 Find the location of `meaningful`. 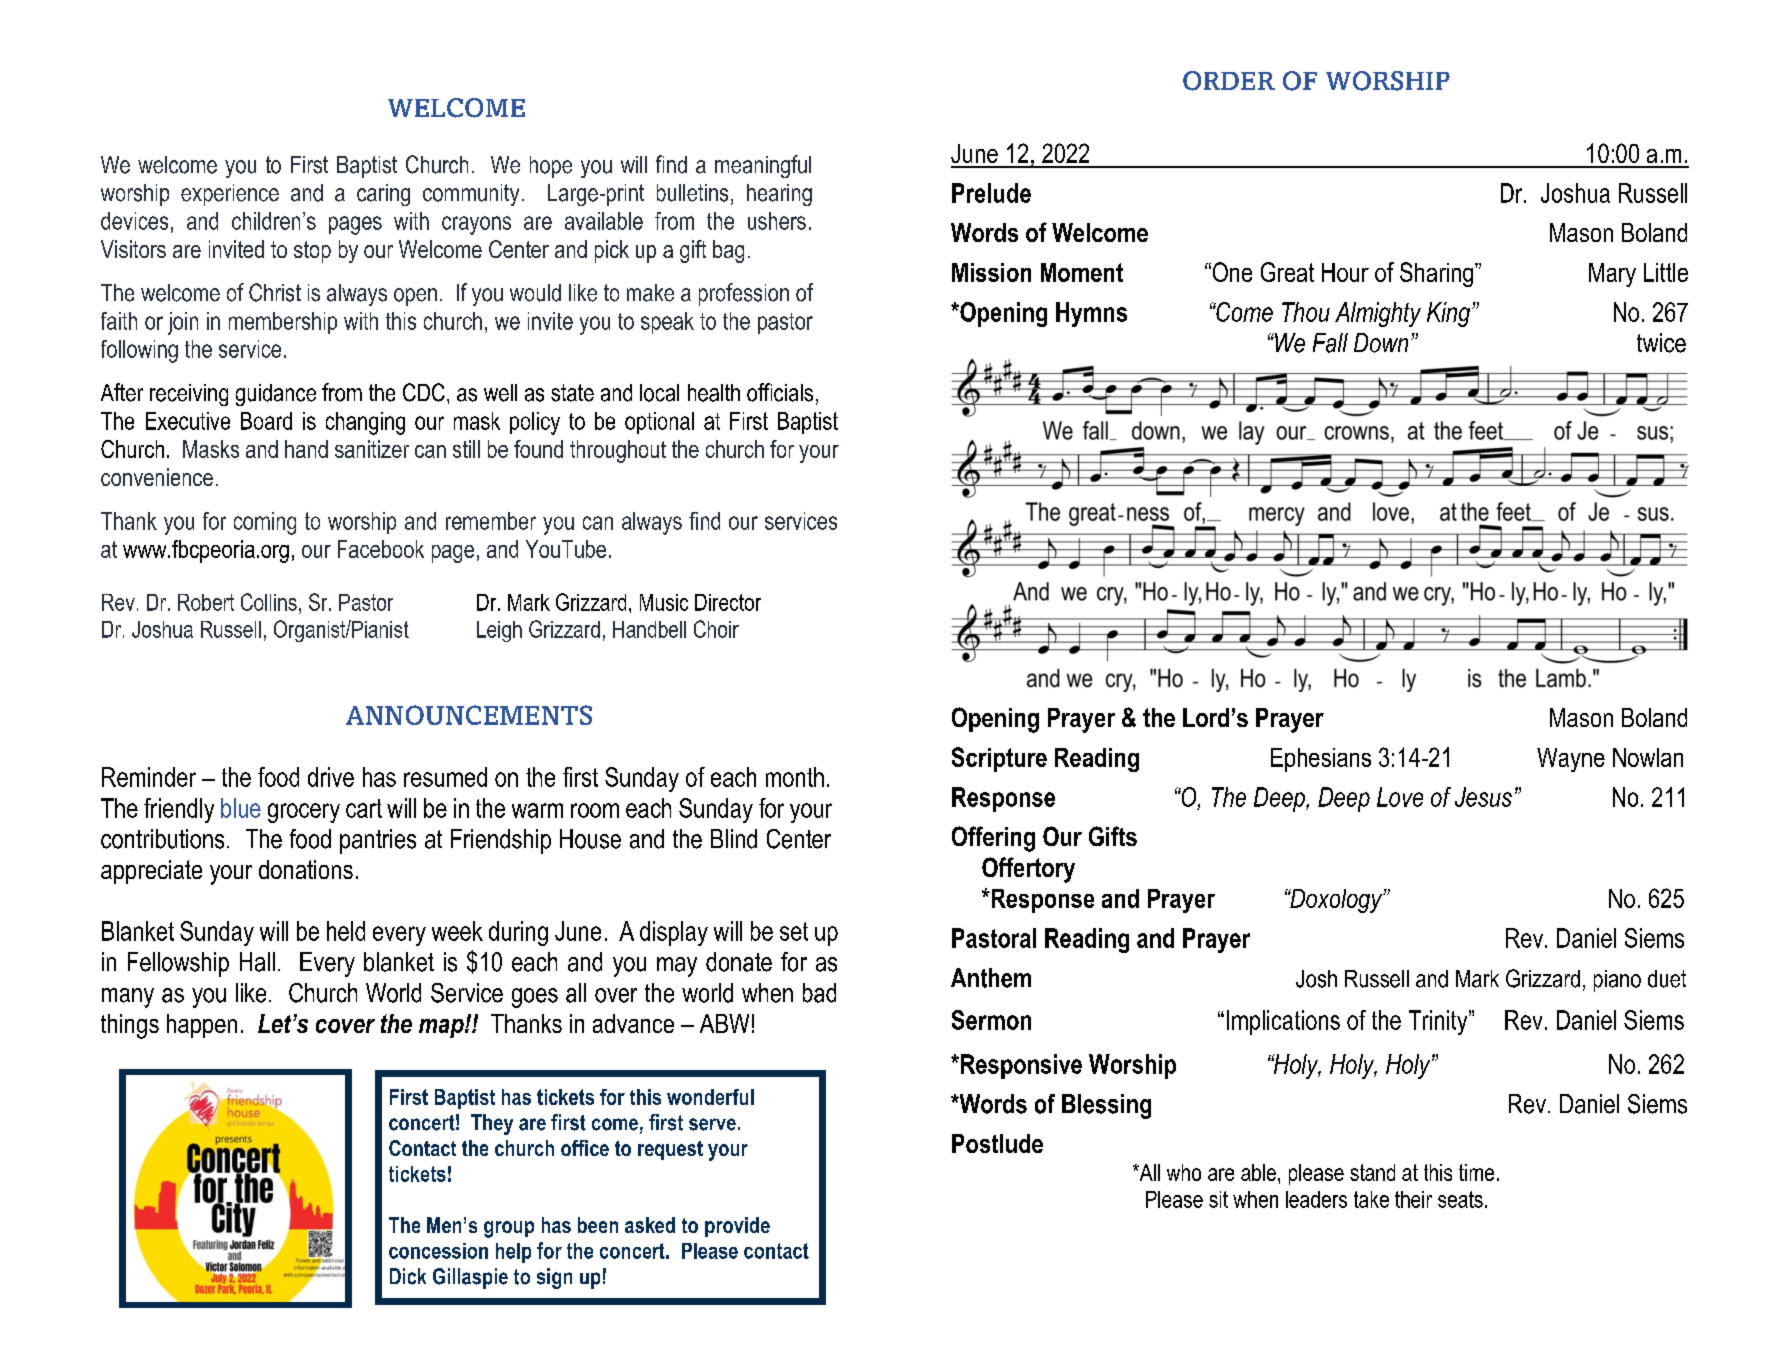

meaningful is located at coordinates (763, 166).
